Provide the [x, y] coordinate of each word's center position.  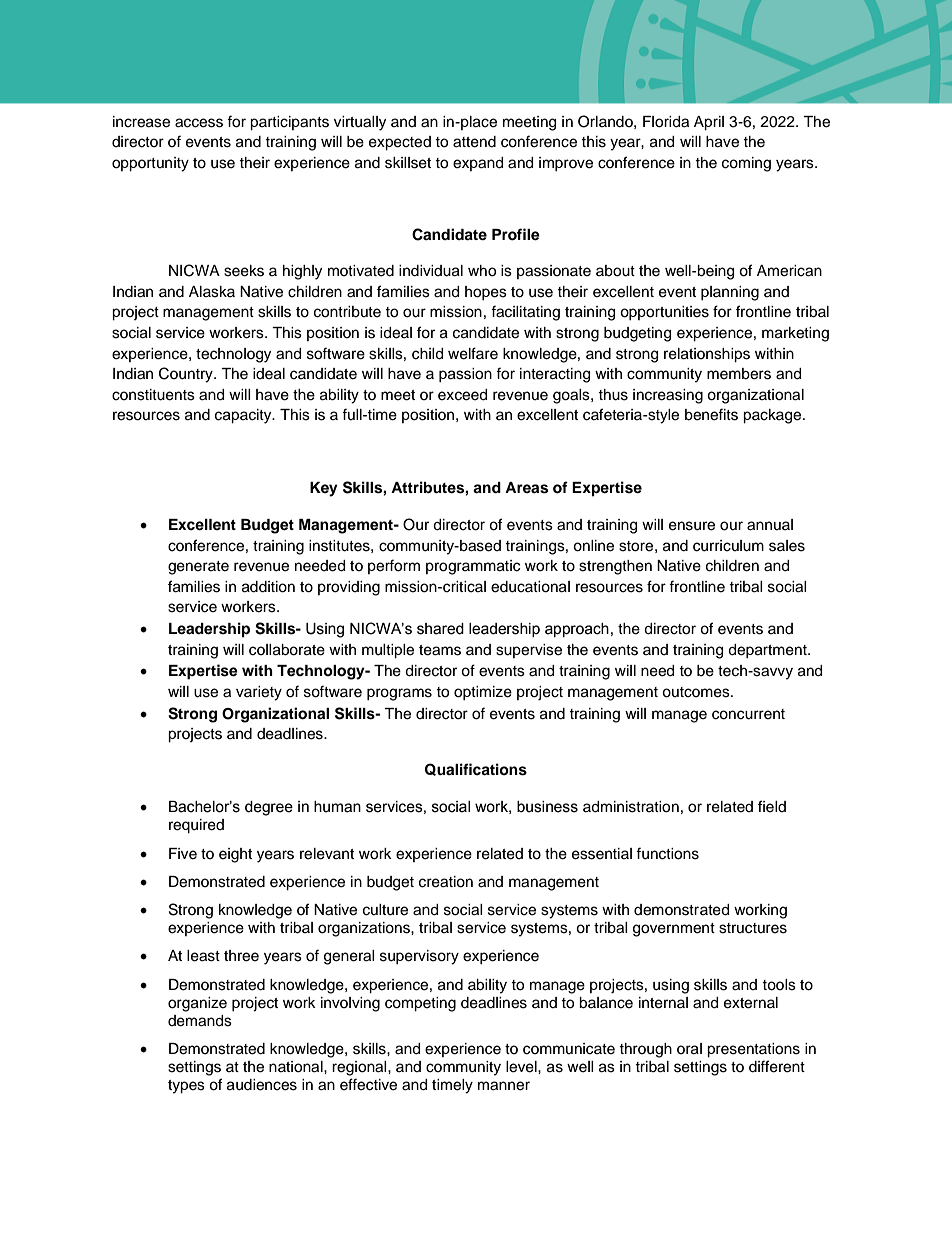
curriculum [728, 546]
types [186, 1087]
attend [474, 142]
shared [440, 629]
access [199, 123]
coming [746, 164]
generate [198, 568]
